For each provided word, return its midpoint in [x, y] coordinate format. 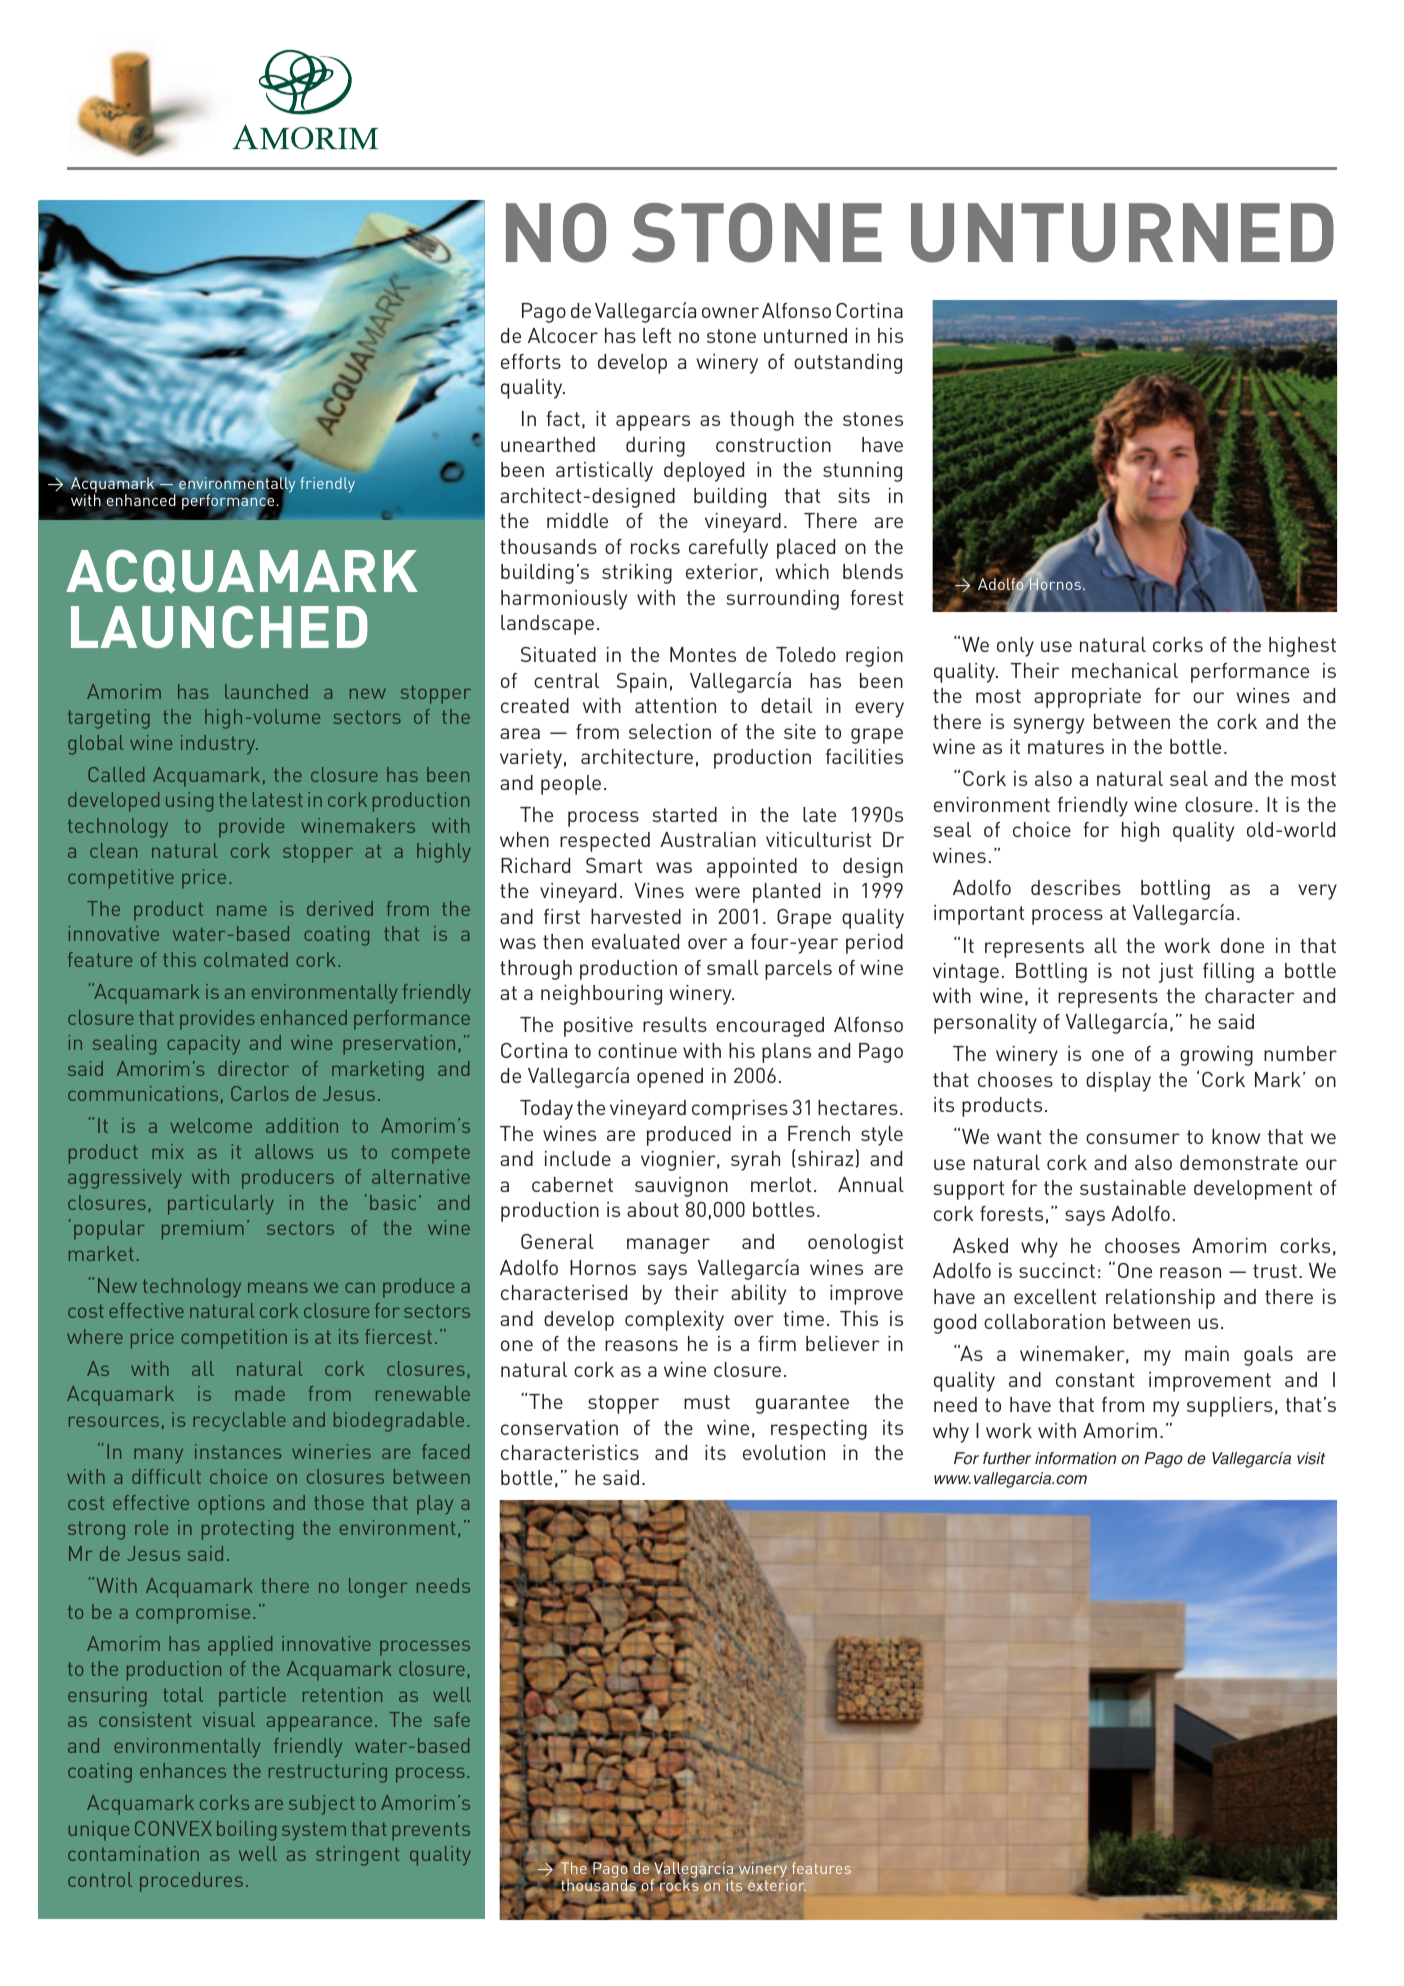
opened [670, 1078]
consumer [1133, 1138]
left [657, 335]
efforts [531, 361]
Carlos [260, 1093]
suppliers [1230, 1407]
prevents [431, 1831]
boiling [246, 1831]
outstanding [848, 364]
